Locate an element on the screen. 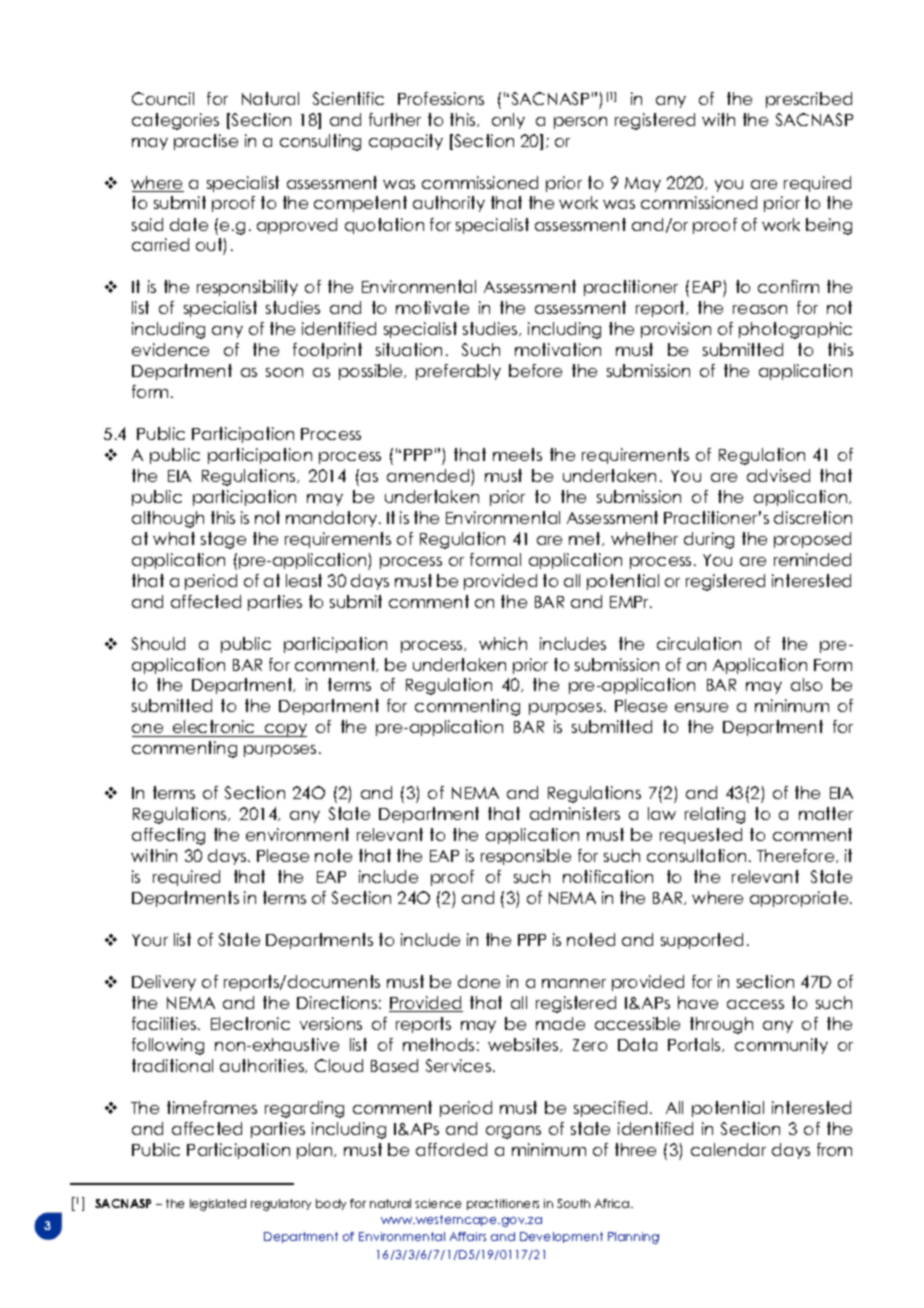 This screenshot has height=1308, width=924. supported is located at coordinates (702, 941).
